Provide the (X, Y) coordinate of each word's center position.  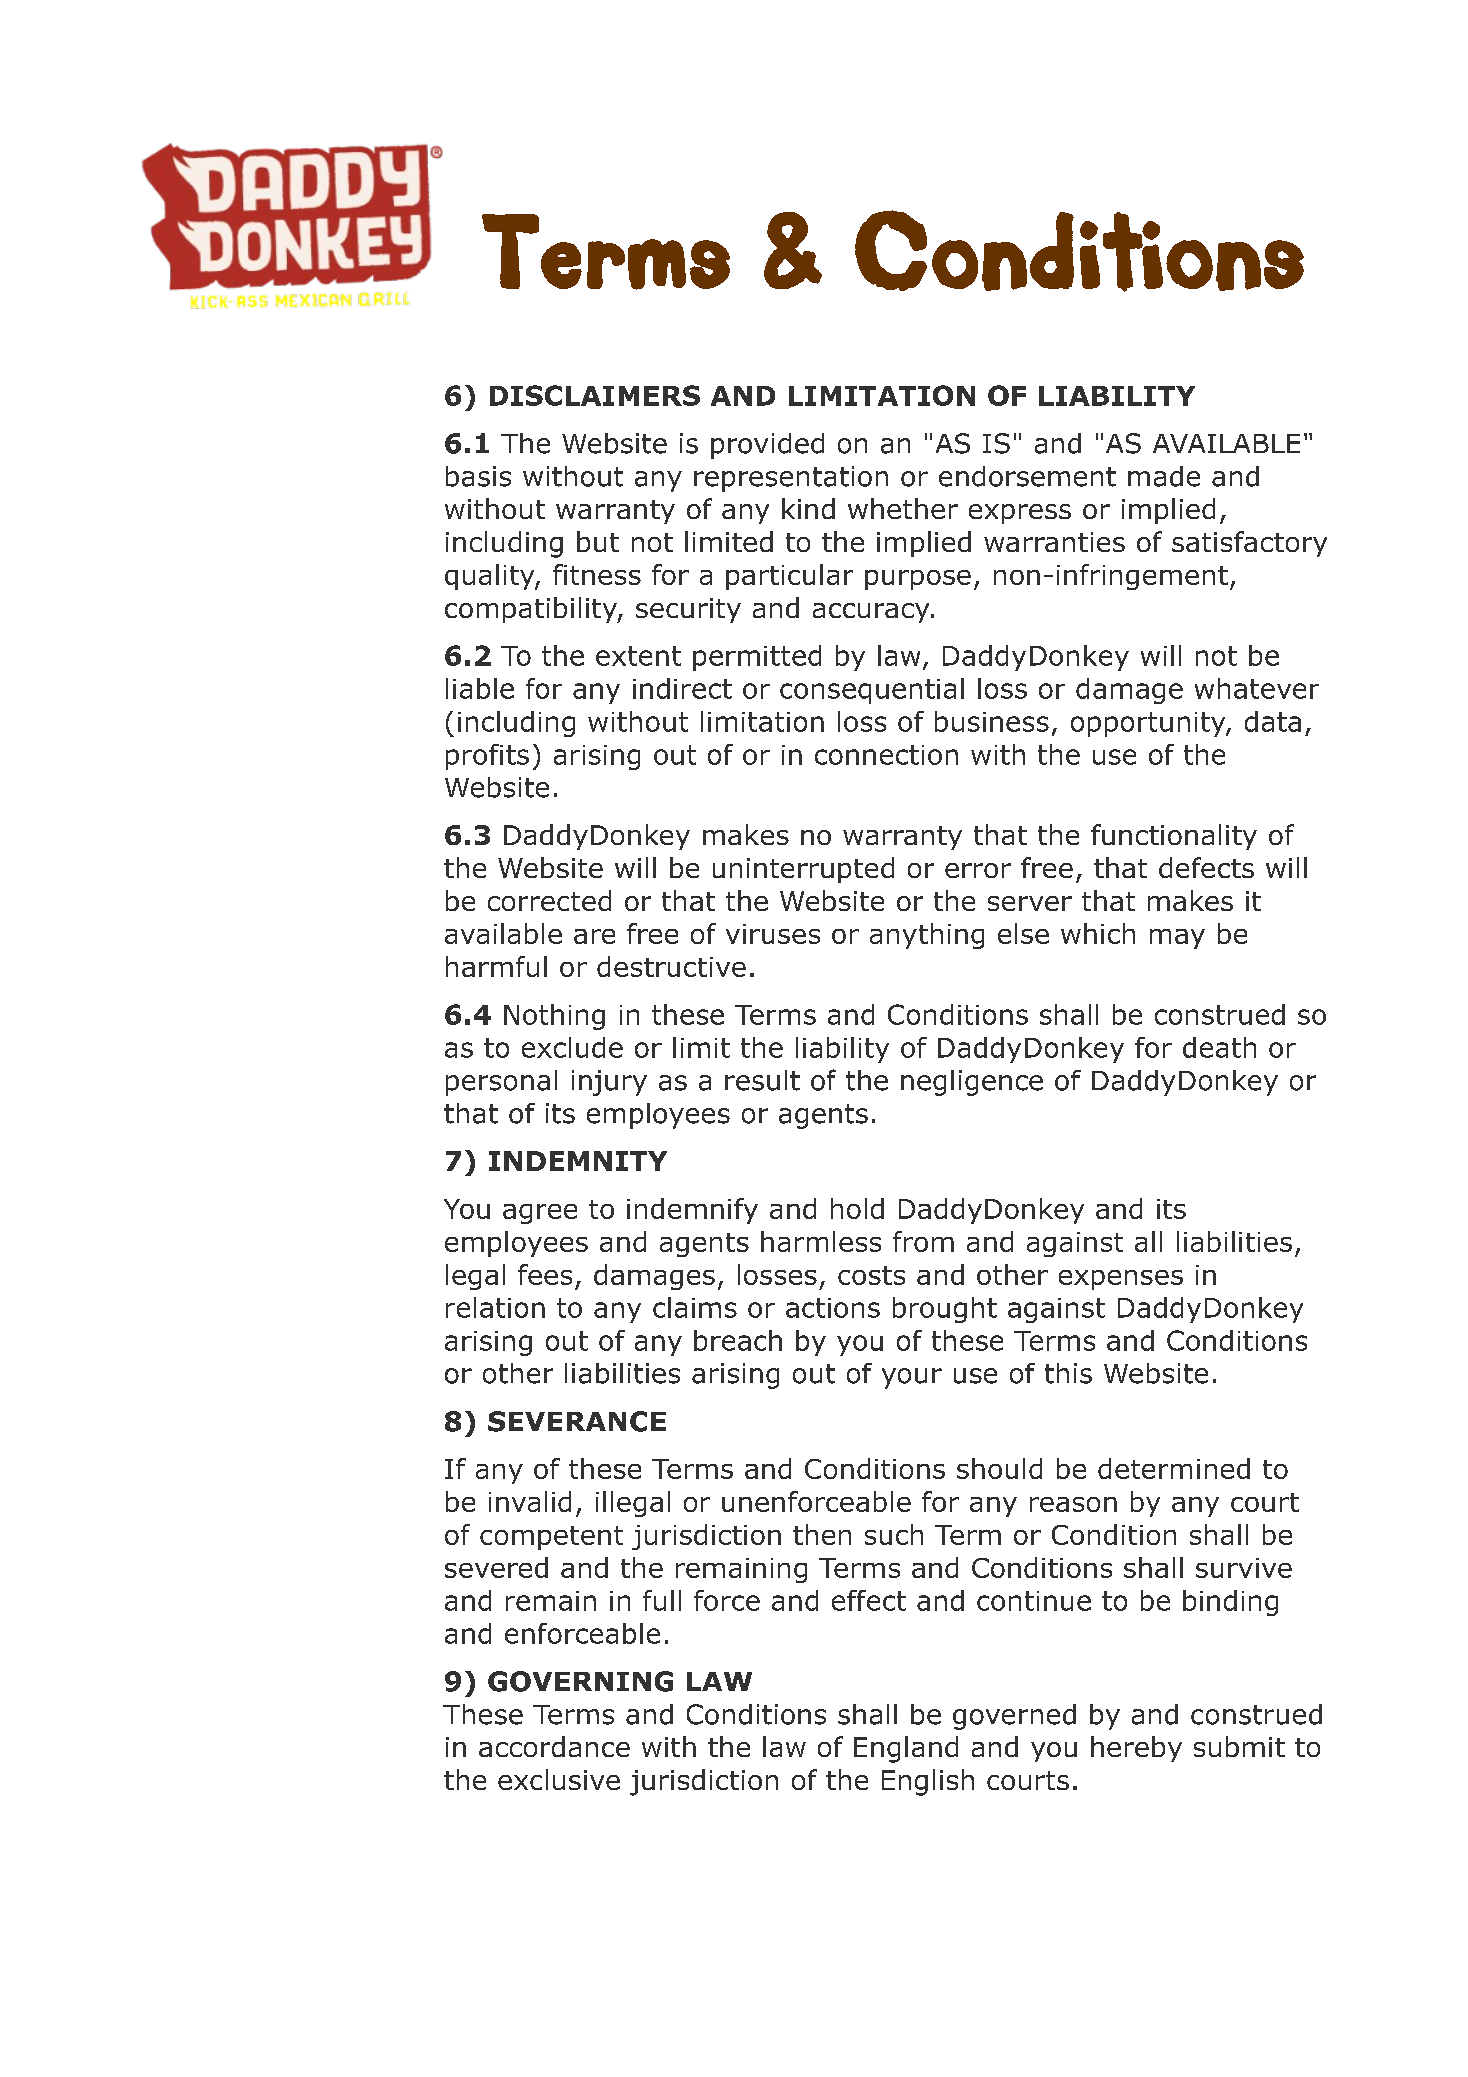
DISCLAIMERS (595, 395)
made (1164, 476)
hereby (1136, 1749)
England (906, 1749)
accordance (554, 1746)
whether (903, 508)
